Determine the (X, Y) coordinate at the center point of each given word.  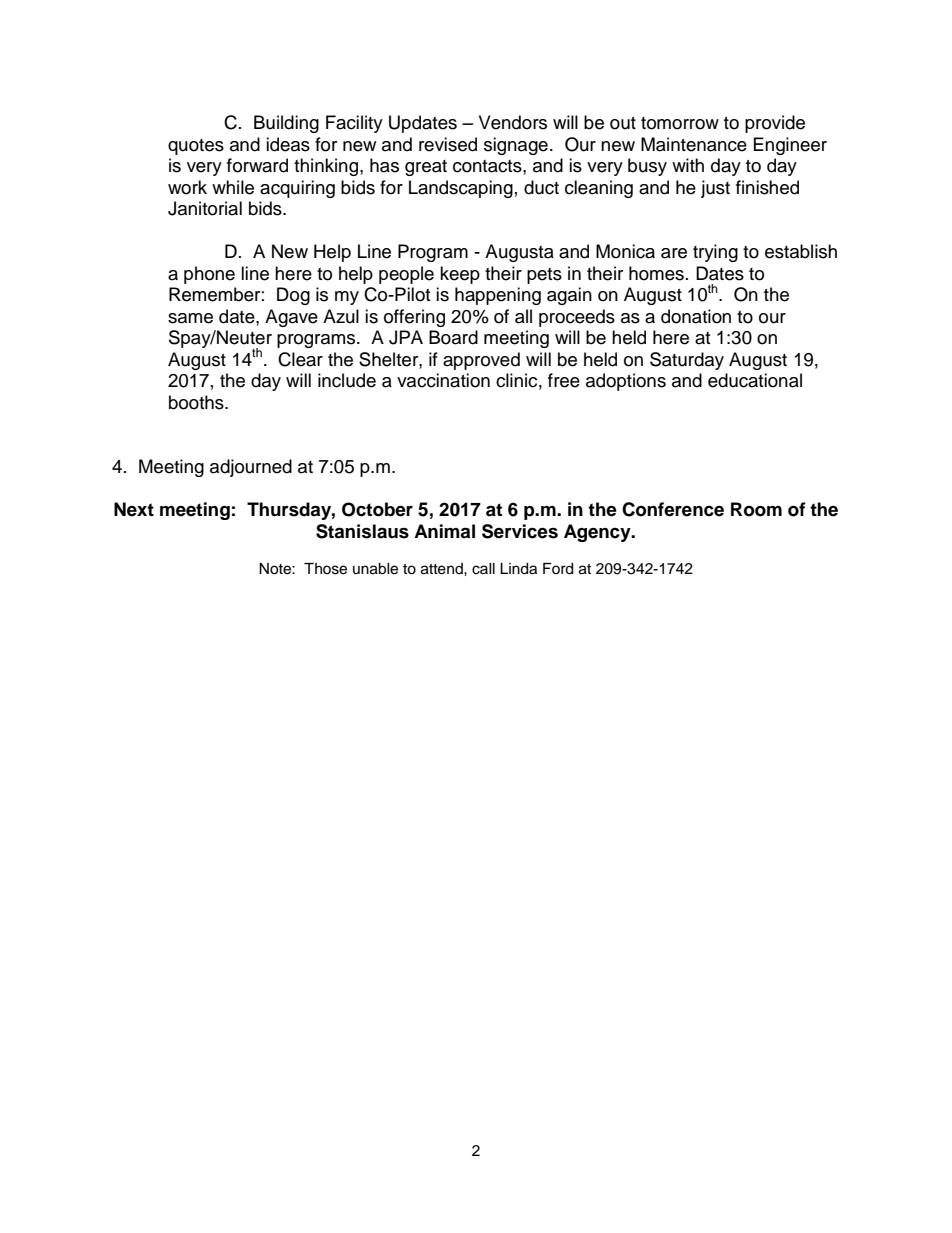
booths (197, 402)
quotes (196, 147)
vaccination (443, 380)
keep (460, 275)
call (483, 569)
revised (448, 144)
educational (755, 380)
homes (656, 273)
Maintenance (694, 144)
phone (209, 275)
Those (325, 569)
